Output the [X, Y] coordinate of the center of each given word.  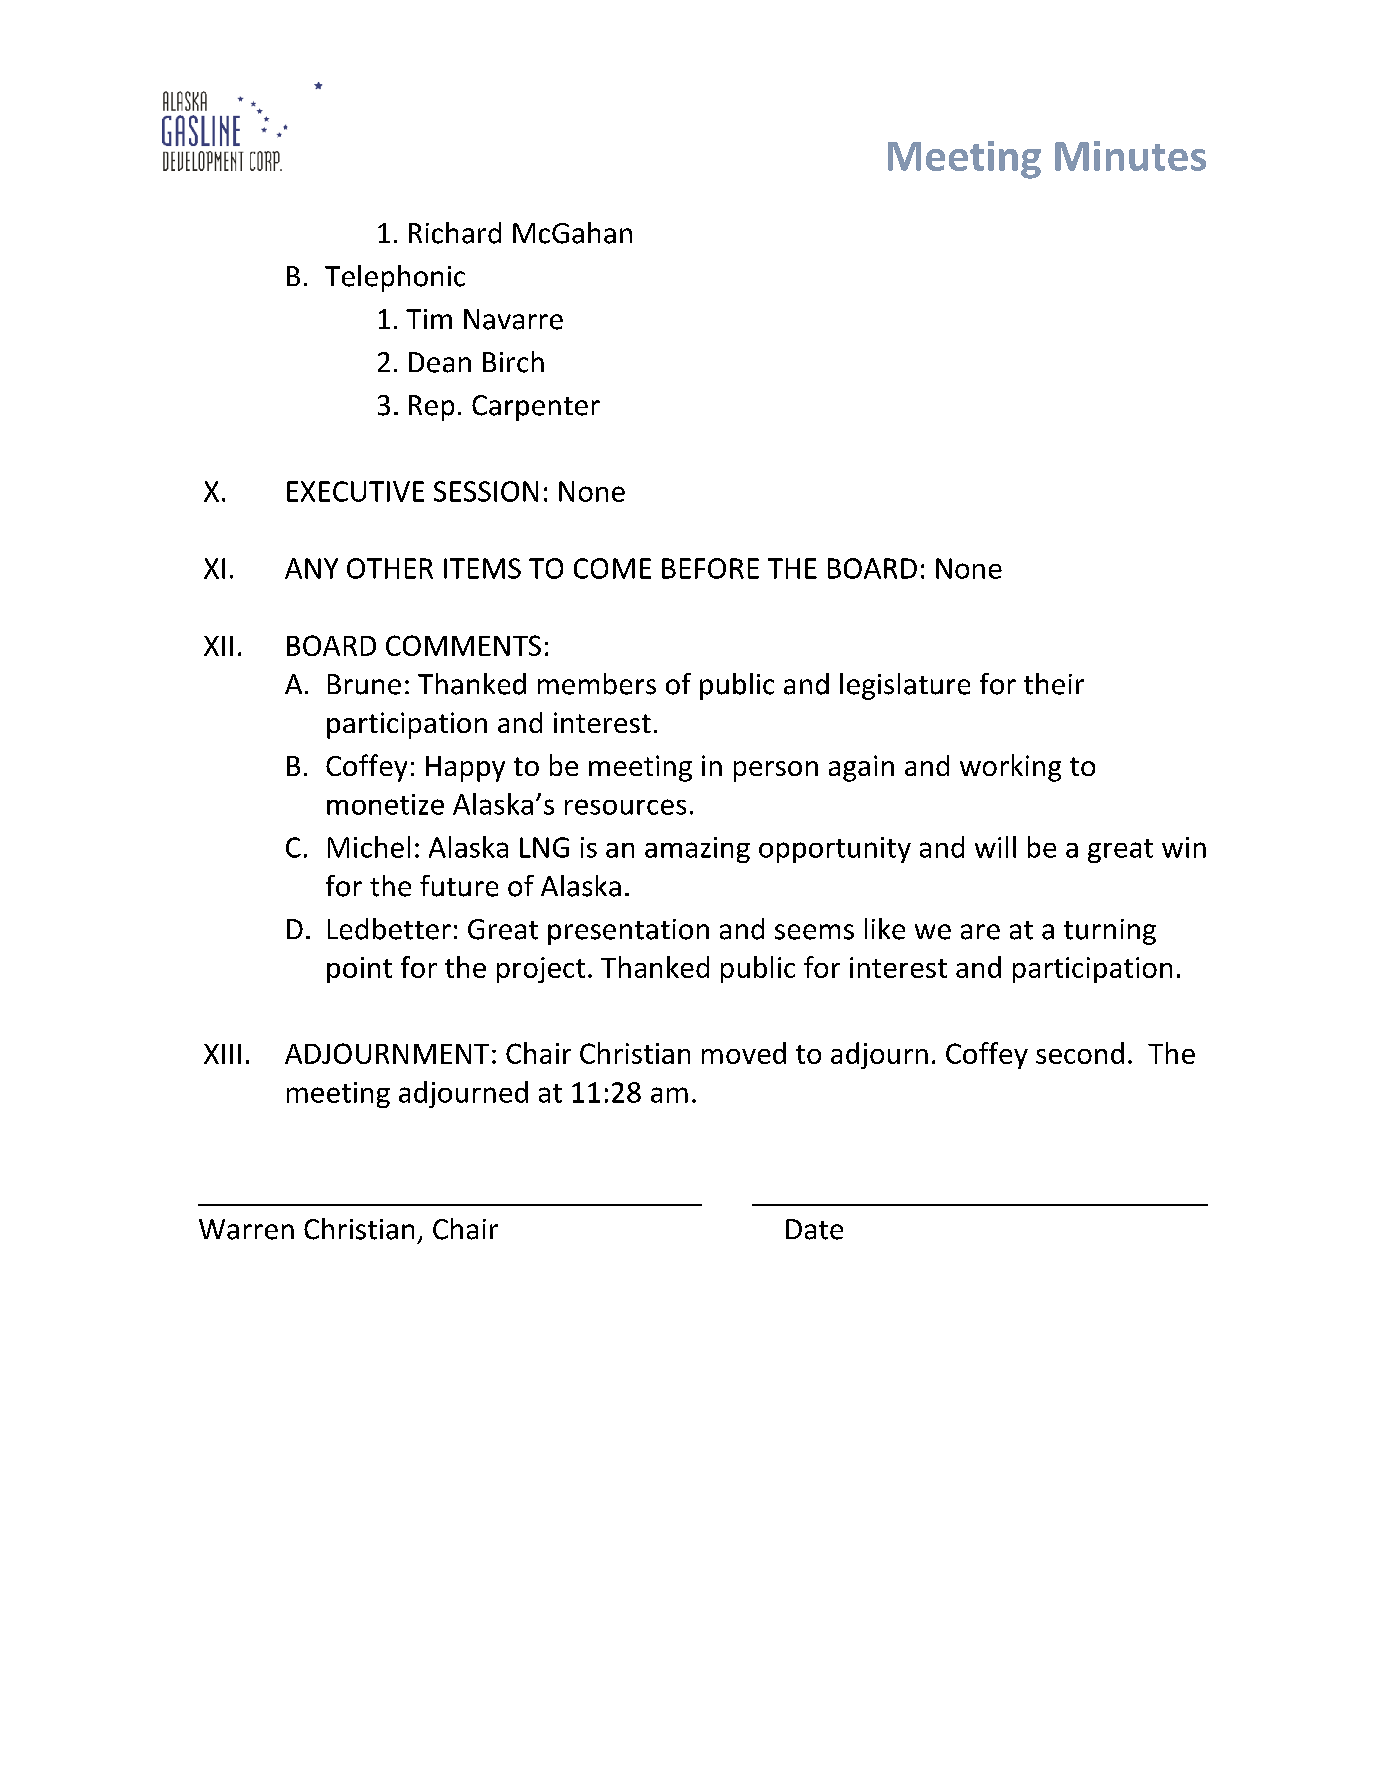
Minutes [1130, 156]
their [1054, 684]
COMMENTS [463, 645]
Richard [455, 233]
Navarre [513, 319]
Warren [246, 1229]
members [597, 684]
